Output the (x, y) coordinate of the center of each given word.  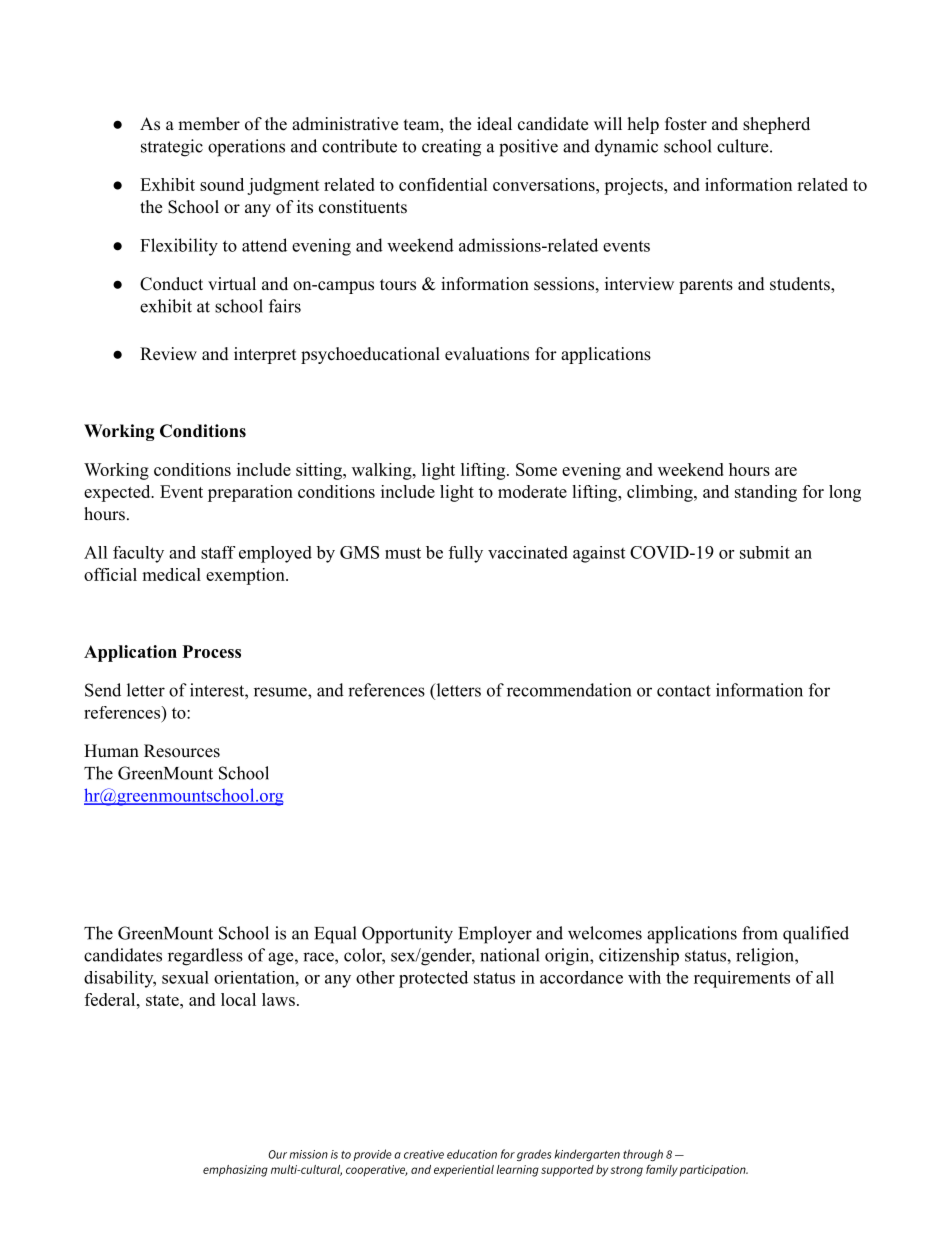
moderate (532, 491)
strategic (172, 148)
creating (451, 148)
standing (766, 493)
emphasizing (235, 1171)
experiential (464, 1170)
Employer (495, 935)
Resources (182, 751)
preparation (250, 493)
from (760, 933)
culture (742, 146)
